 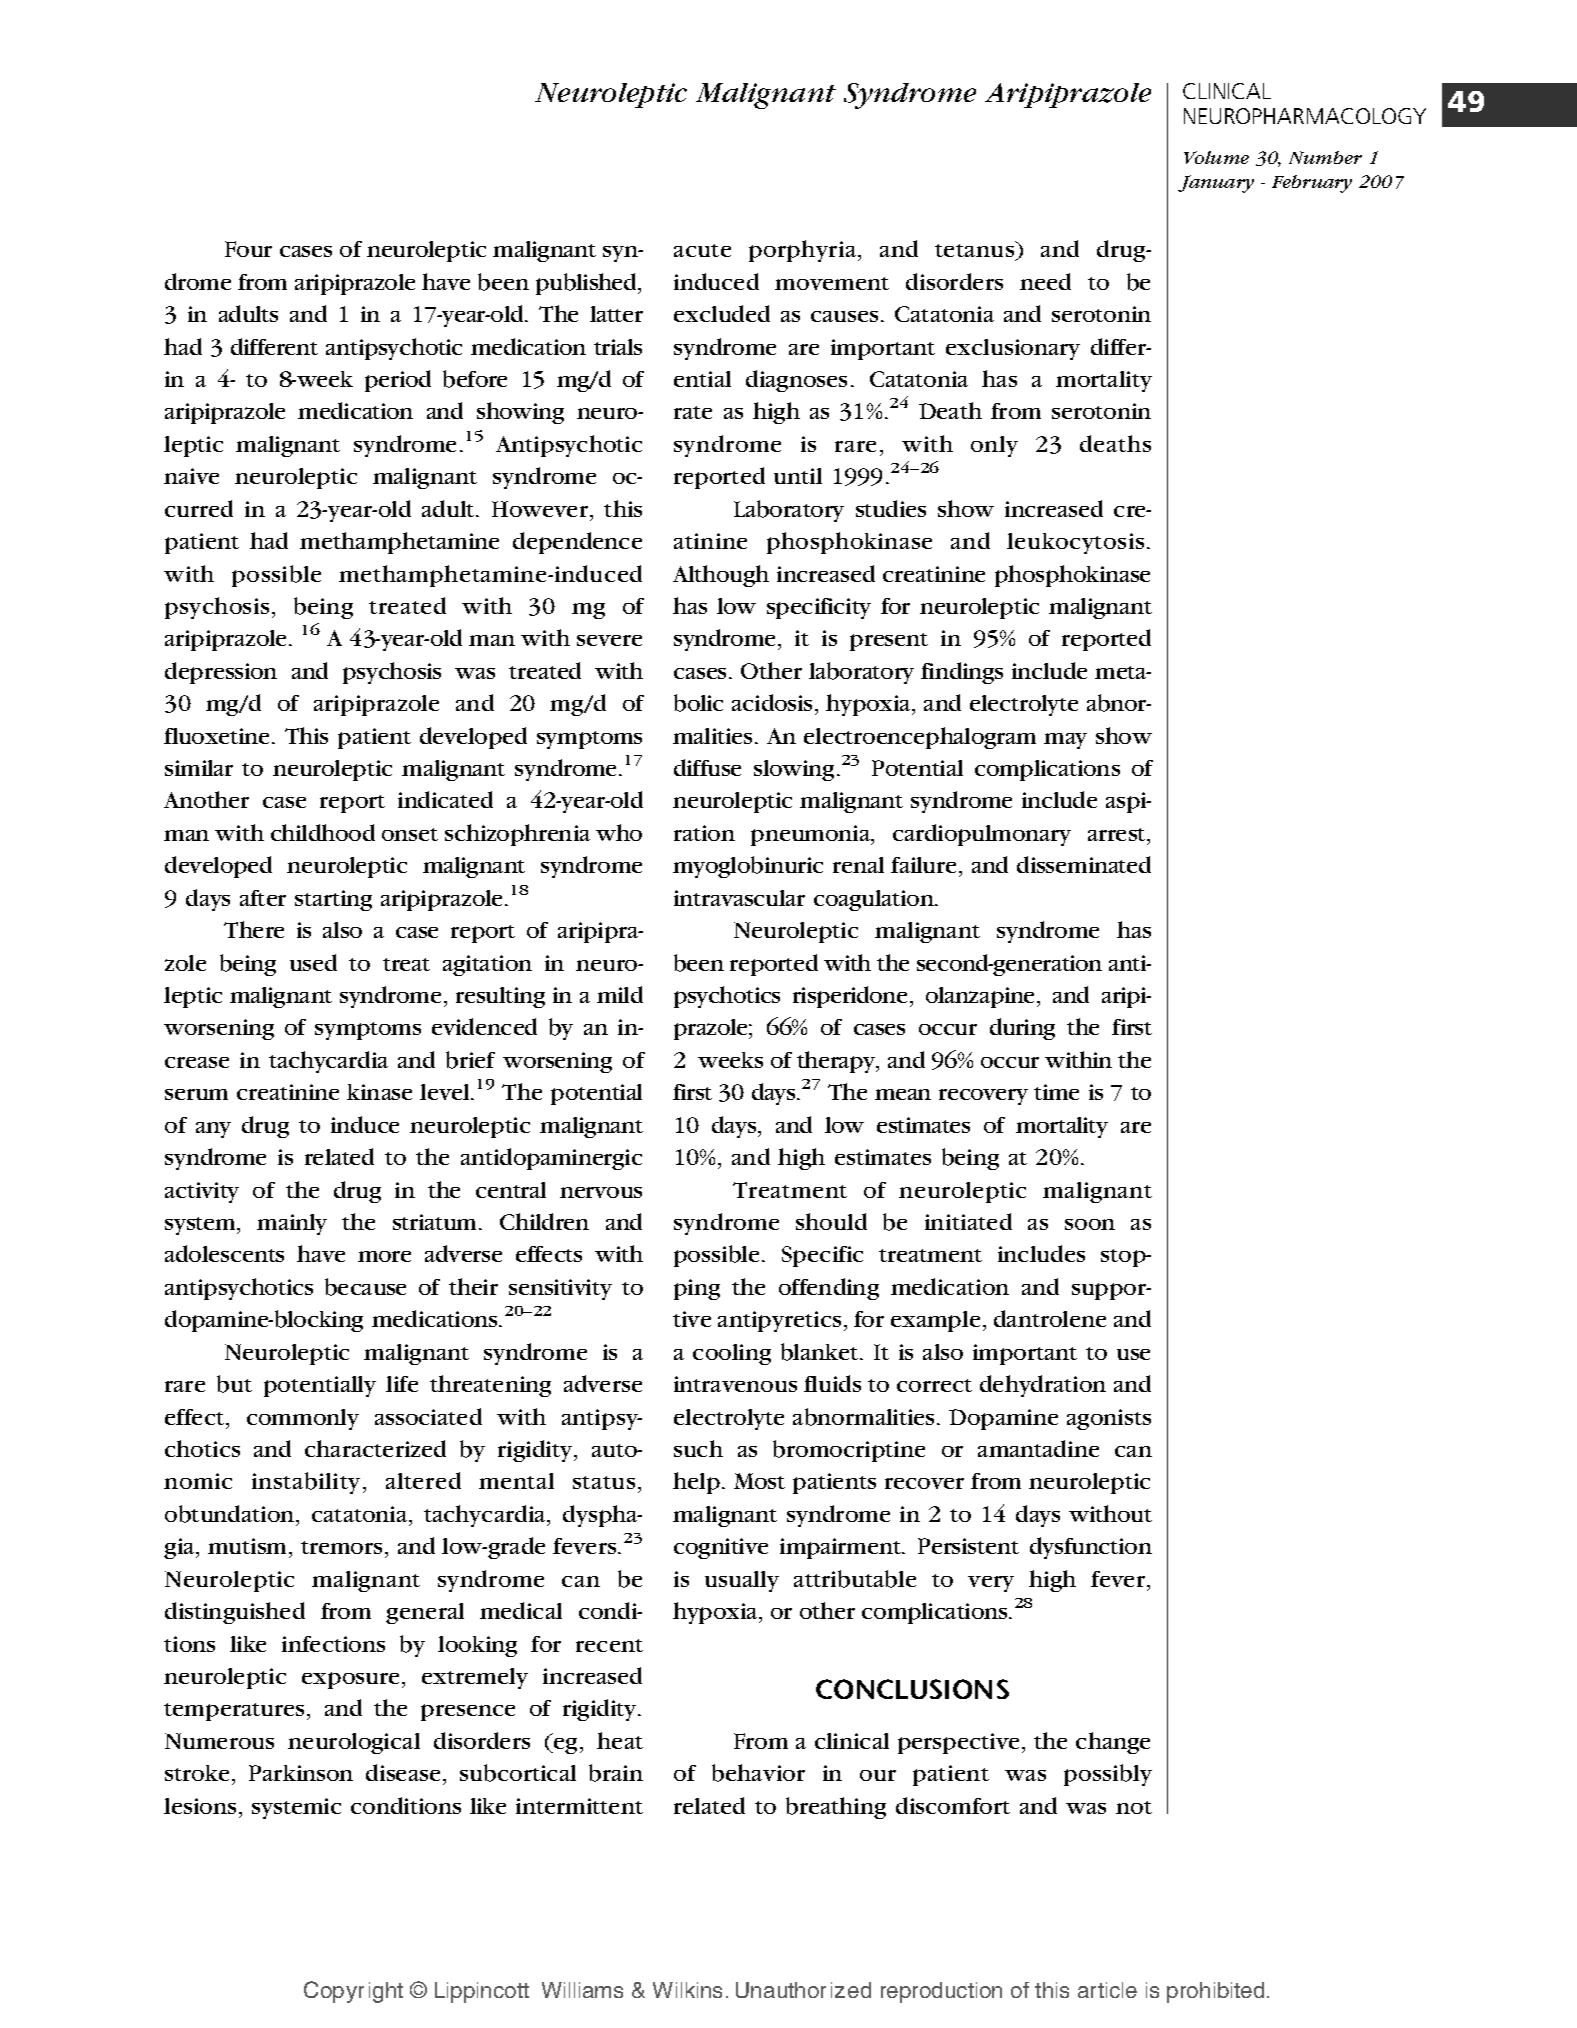 What do you see at coordinates (1216, 184) in the page?
I see `January` at bounding box center [1216, 184].
